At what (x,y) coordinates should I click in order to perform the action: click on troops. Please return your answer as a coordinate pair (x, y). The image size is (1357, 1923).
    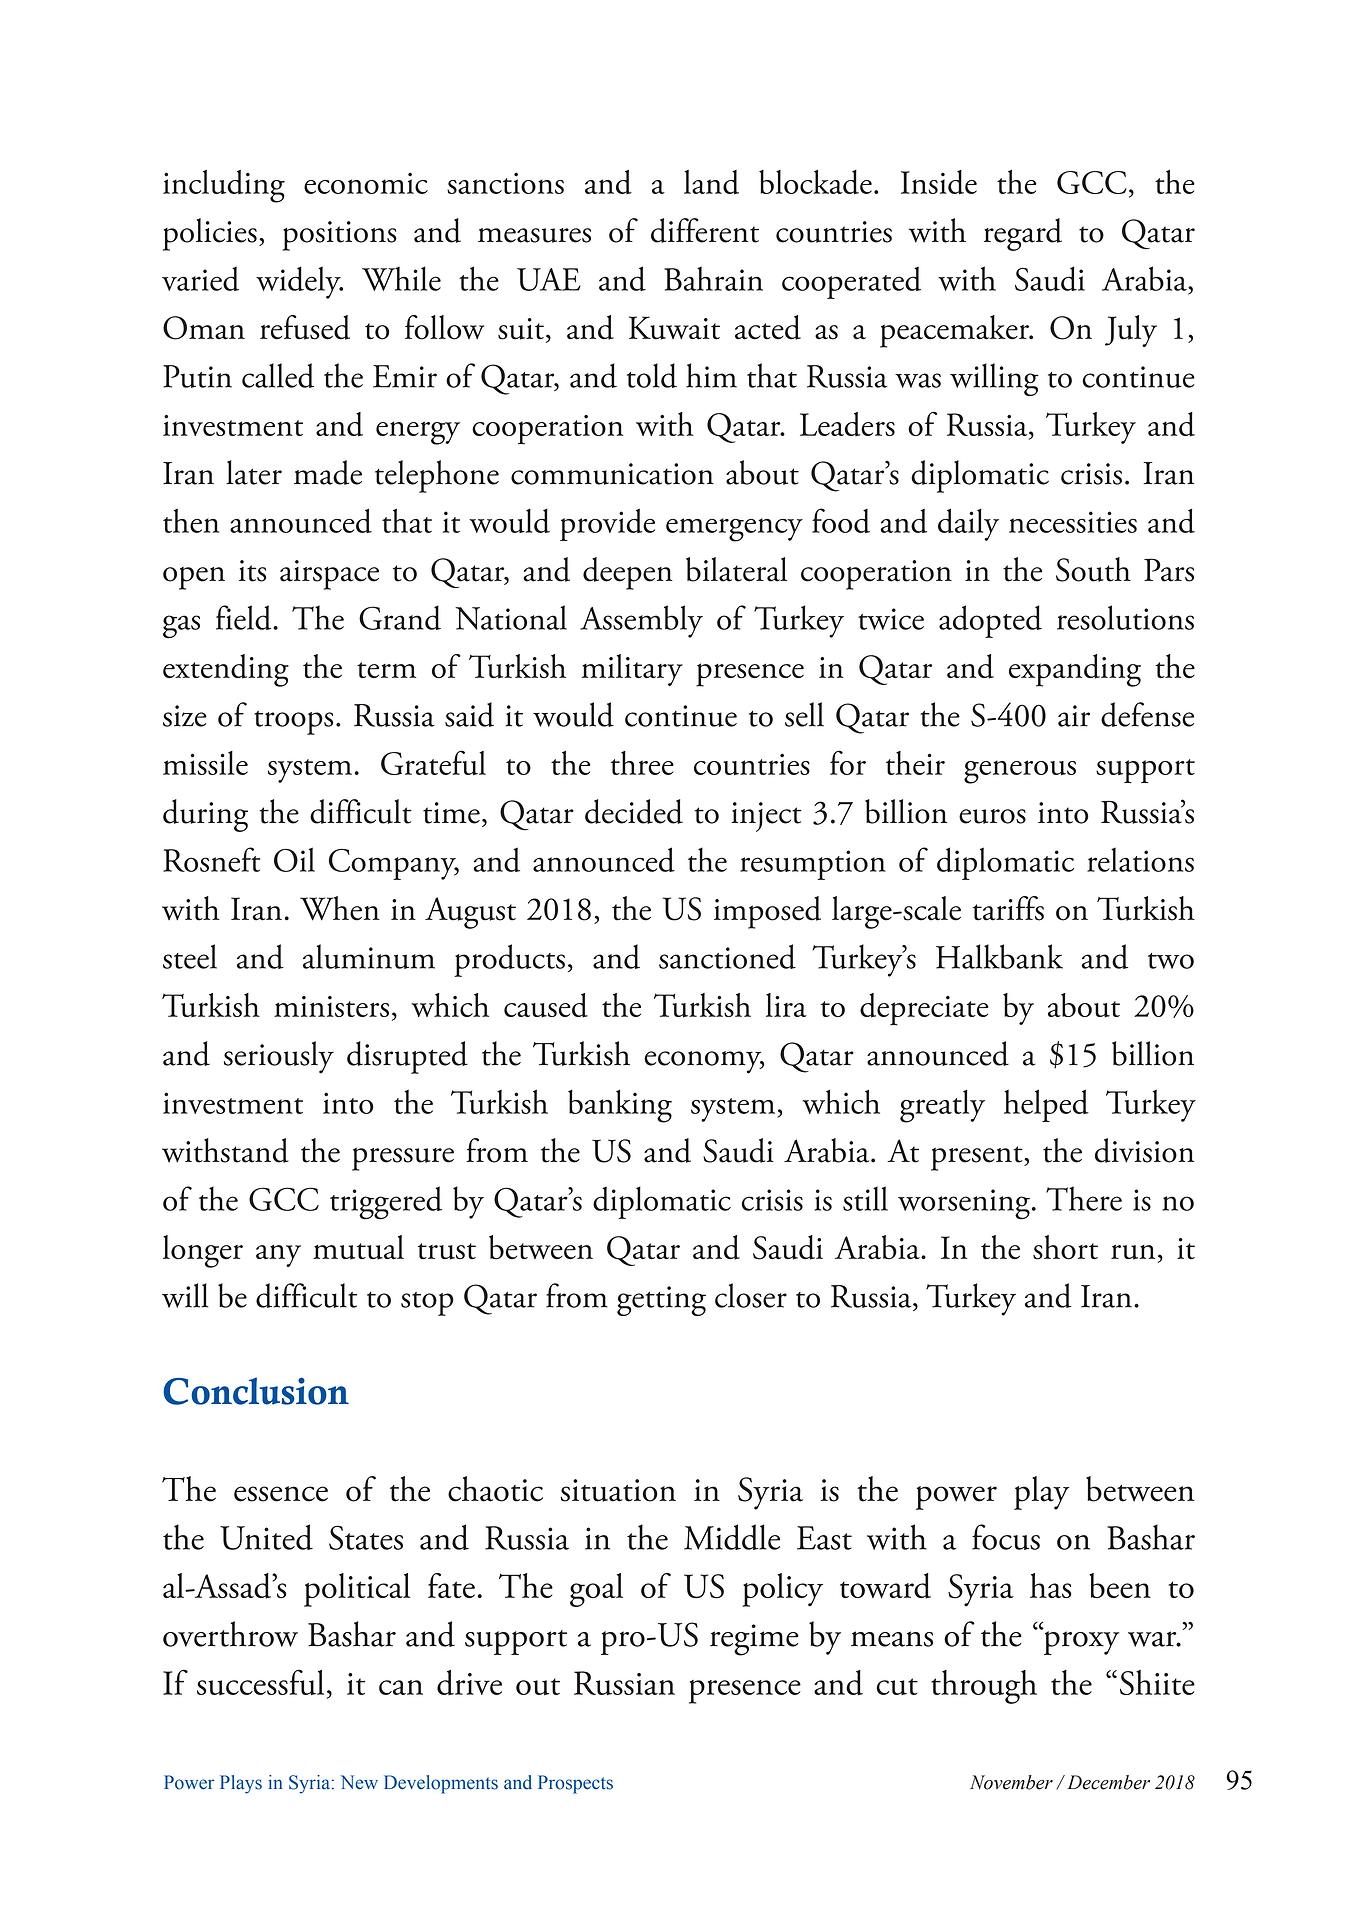
    Looking at the image, I should click on (293, 723).
